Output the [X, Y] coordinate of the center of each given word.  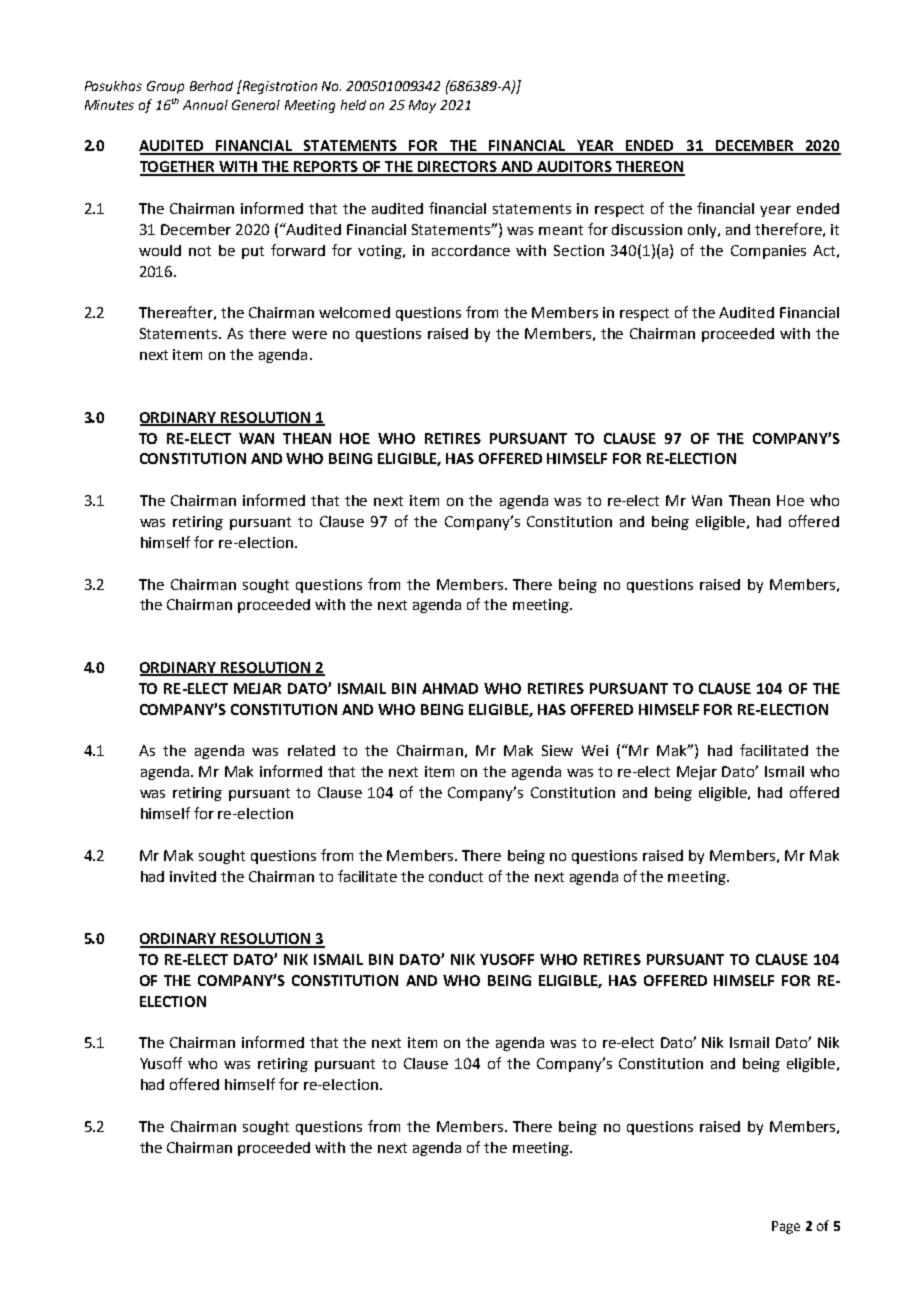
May [422, 106]
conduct [456, 876]
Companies [768, 252]
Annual [205, 105]
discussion [647, 229]
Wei [595, 750]
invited [193, 876]
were [309, 335]
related [311, 750]
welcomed [354, 312]
